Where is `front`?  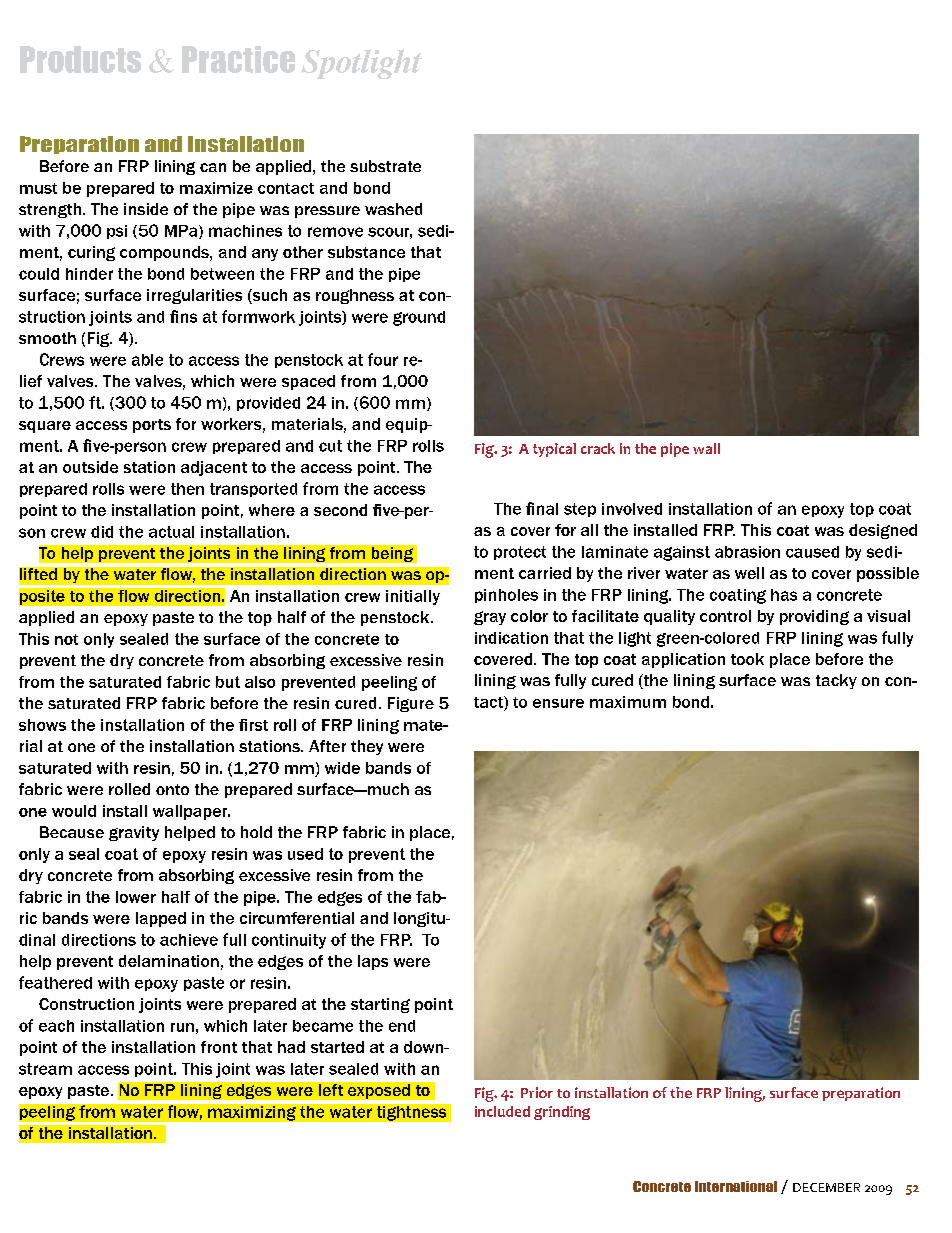
front is located at coordinates (219, 1047).
